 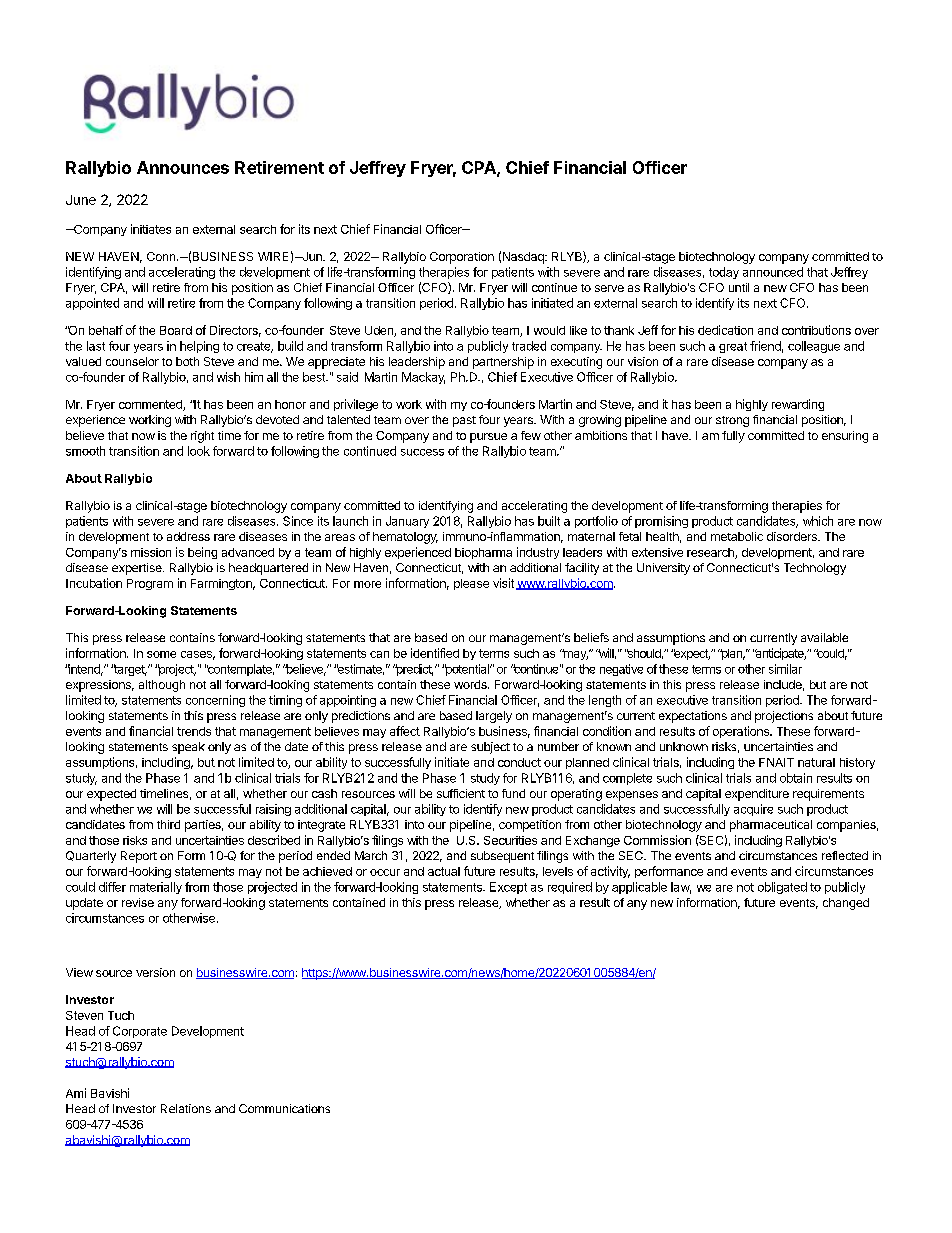 I want to click on similar, so click(x=785, y=669).
